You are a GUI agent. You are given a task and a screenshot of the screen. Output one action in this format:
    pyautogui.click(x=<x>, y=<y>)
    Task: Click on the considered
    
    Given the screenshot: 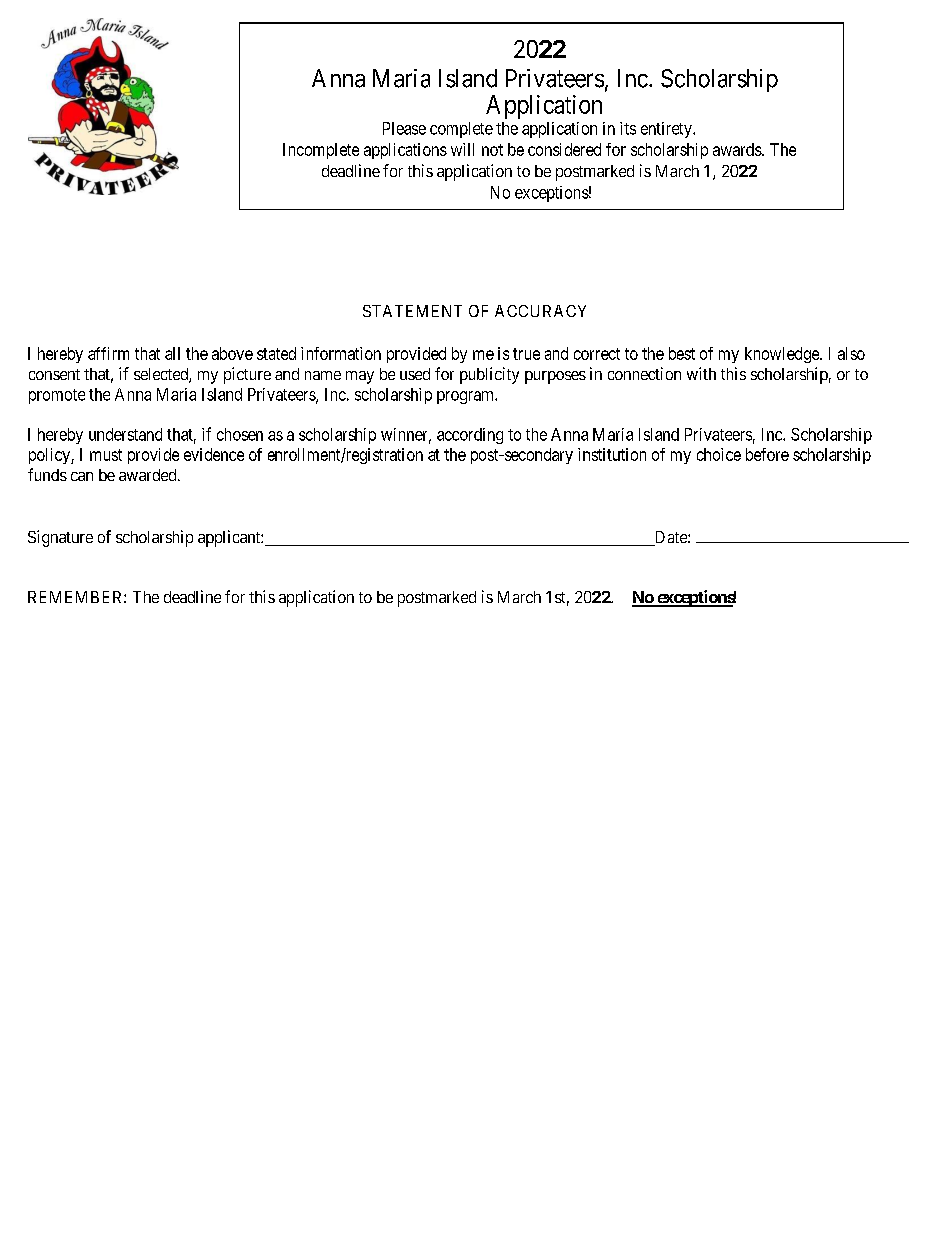 What is the action you would take?
    pyautogui.click(x=564, y=149)
